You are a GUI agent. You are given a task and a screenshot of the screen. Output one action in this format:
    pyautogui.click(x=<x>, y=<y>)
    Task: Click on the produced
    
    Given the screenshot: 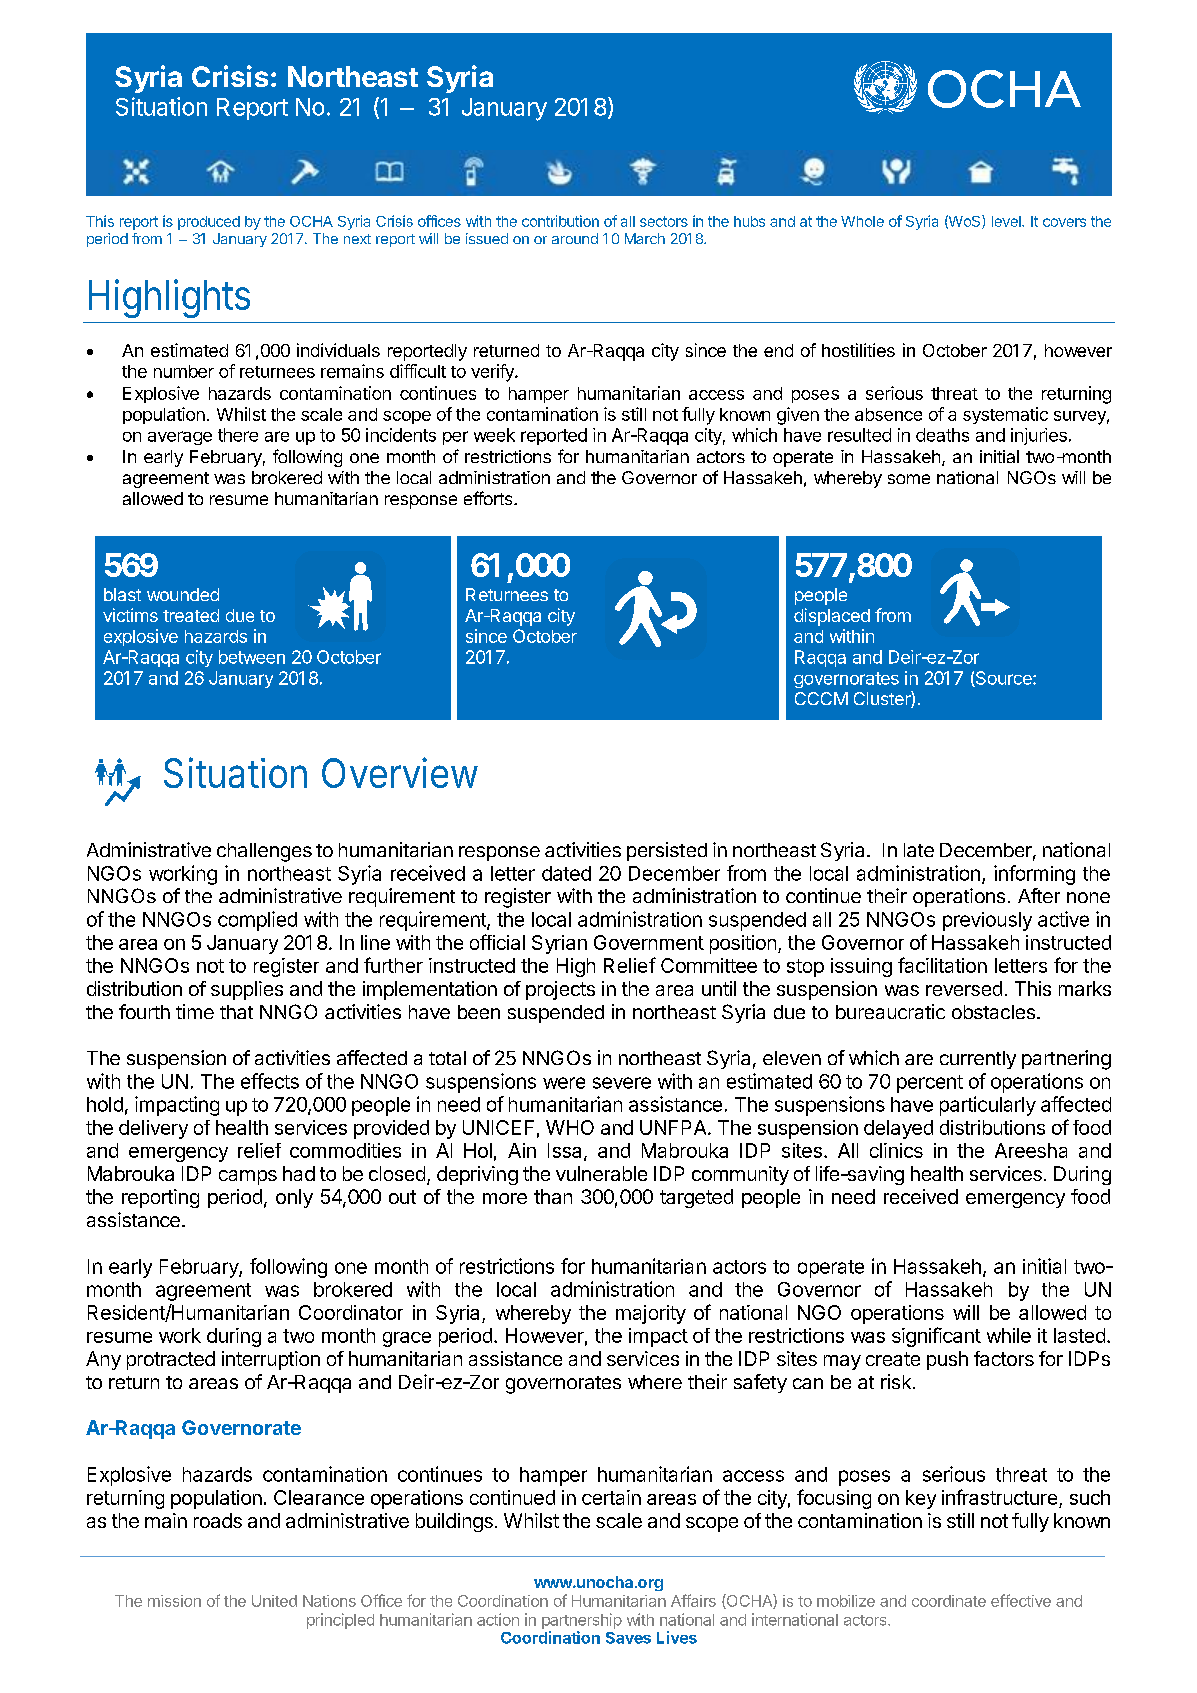 What is the action you would take?
    pyautogui.click(x=209, y=223)
